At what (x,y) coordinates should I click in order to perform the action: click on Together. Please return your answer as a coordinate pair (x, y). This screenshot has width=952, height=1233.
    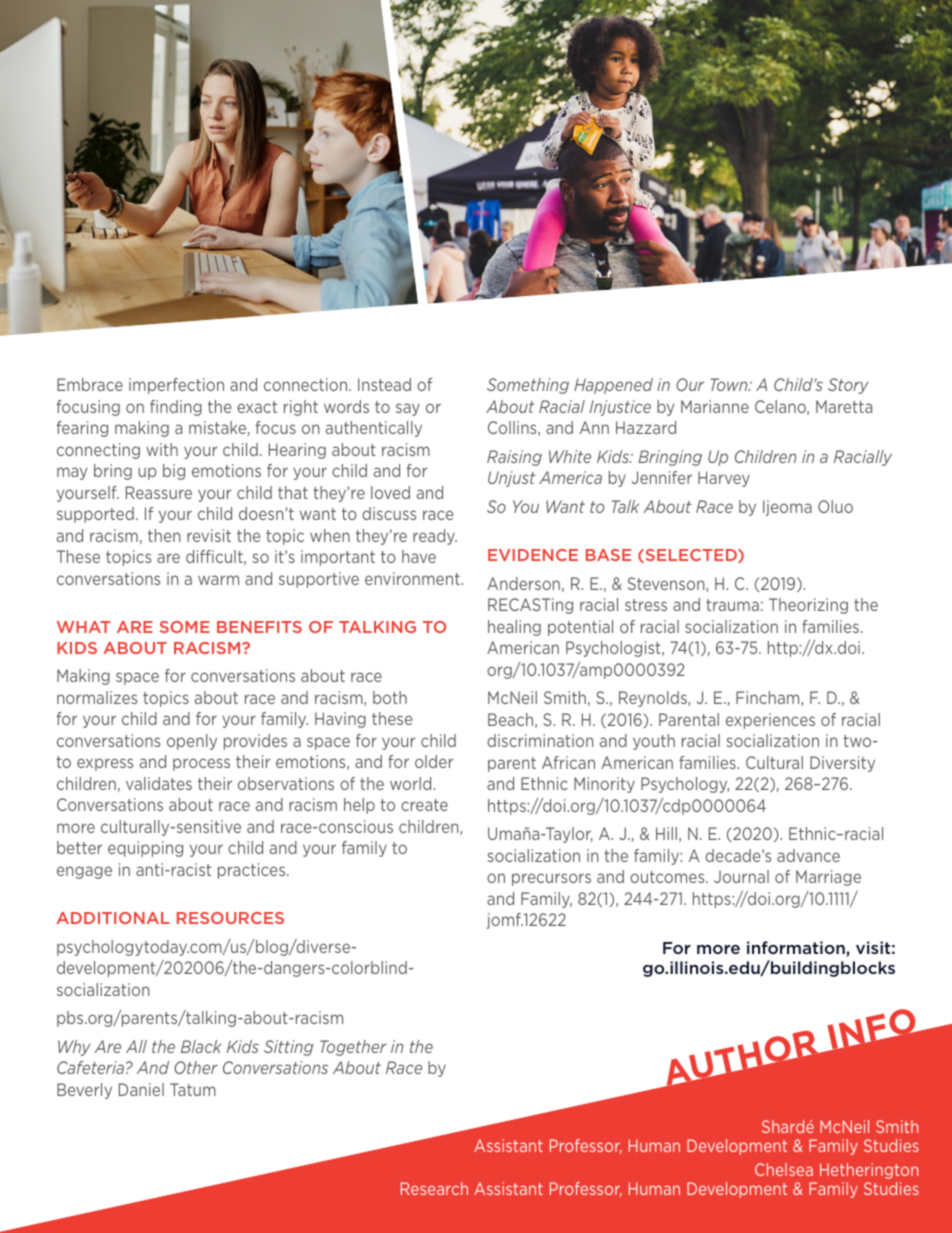
    Looking at the image, I should click on (353, 1048).
